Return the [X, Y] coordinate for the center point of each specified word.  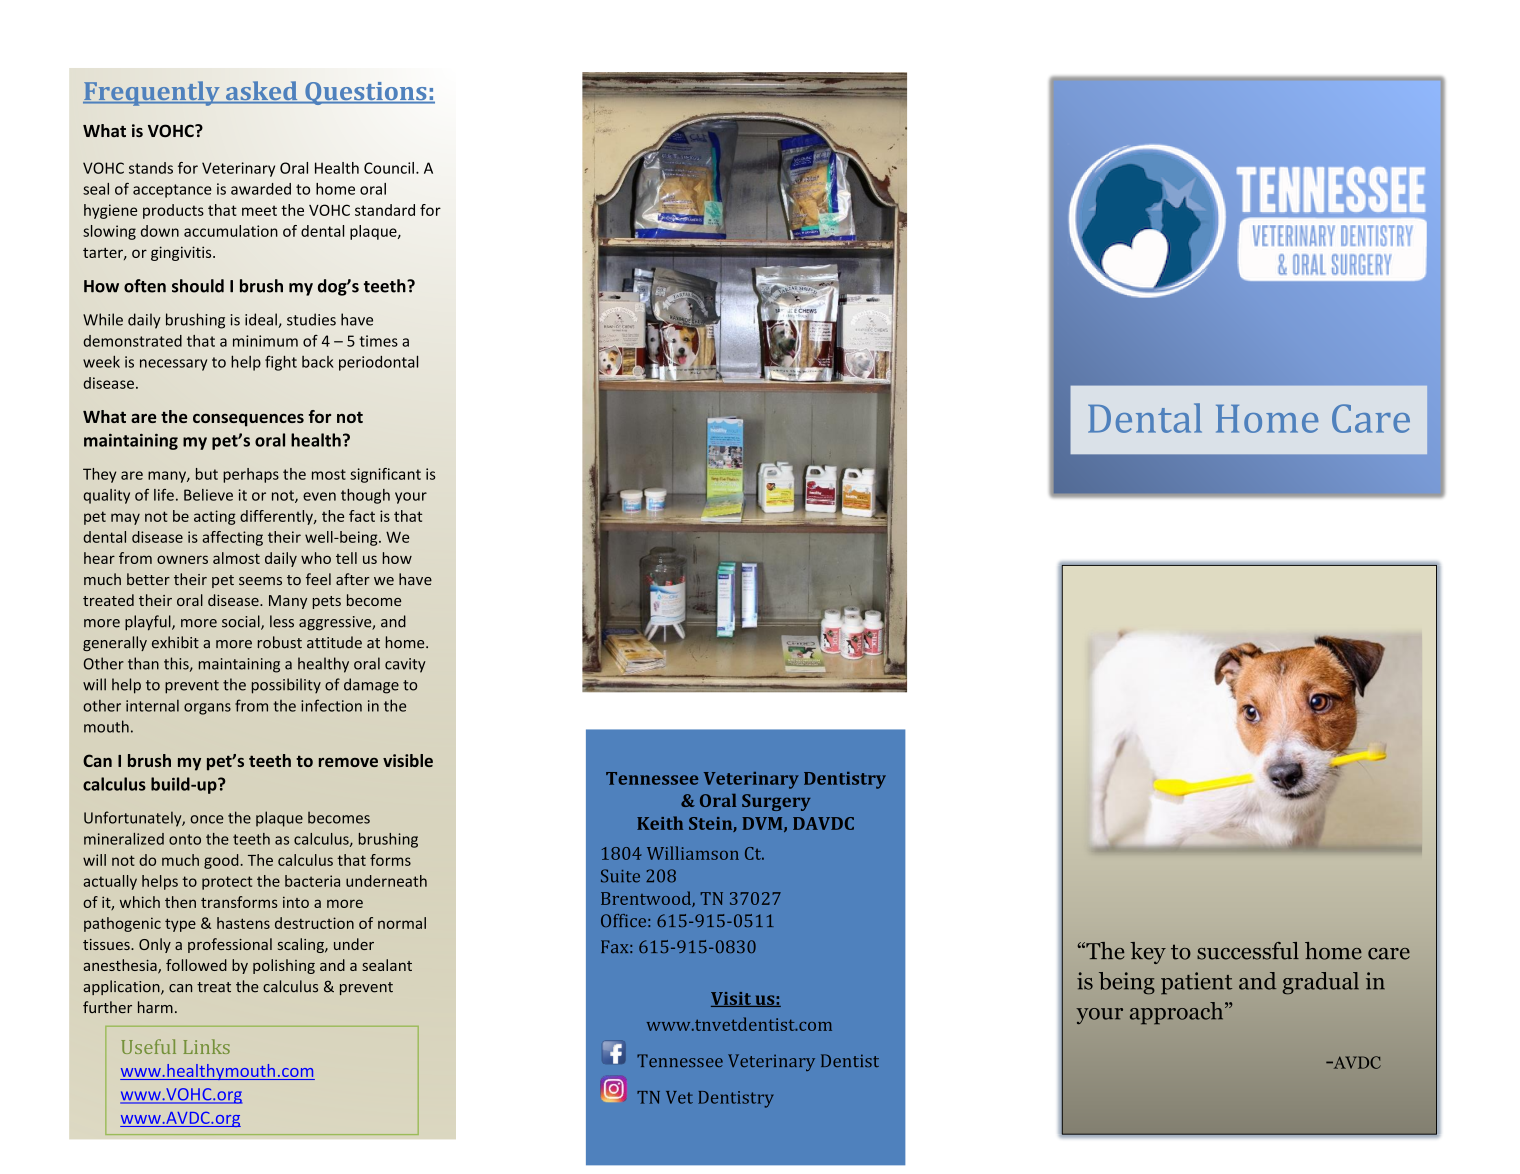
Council [389, 168]
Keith [660, 823]
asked [261, 92]
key [1148, 953]
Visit [732, 999]
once [207, 819]
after [353, 579]
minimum [265, 341]
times [378, 341]
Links [207, 1046]
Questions [366, 93]
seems [260, 581]
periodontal [378, 363]
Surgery [776, 802]
